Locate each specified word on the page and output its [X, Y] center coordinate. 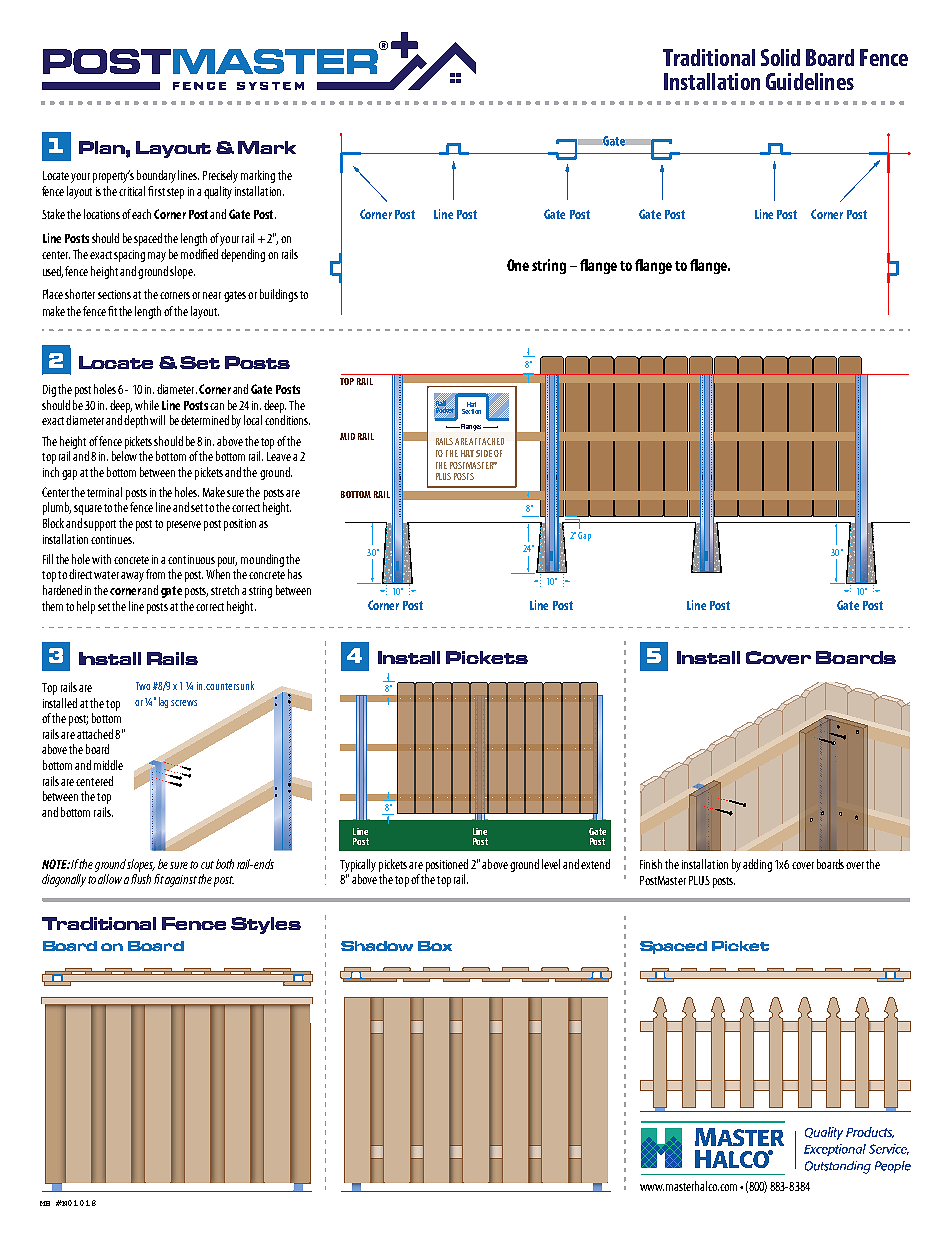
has [295, 574]
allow [110, 879]
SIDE [484, 453]
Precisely [220, 176]
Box [435, 946]
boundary [156, 176]
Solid [780, 57]
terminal [104, 492]
